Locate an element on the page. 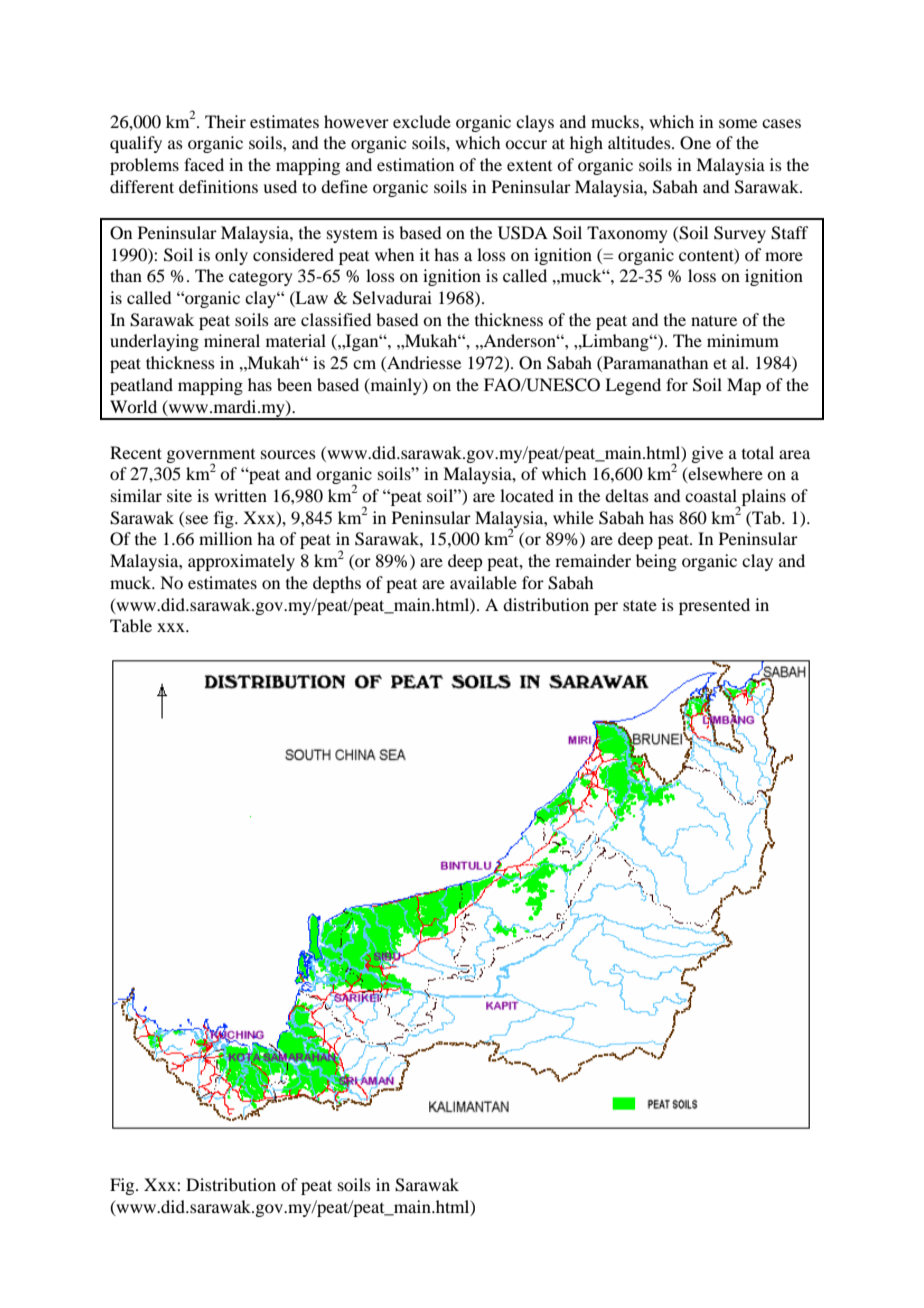 Image resolution: width=924 pixels, height=1308 pixels. Their is located at coordinates (225, 121).
